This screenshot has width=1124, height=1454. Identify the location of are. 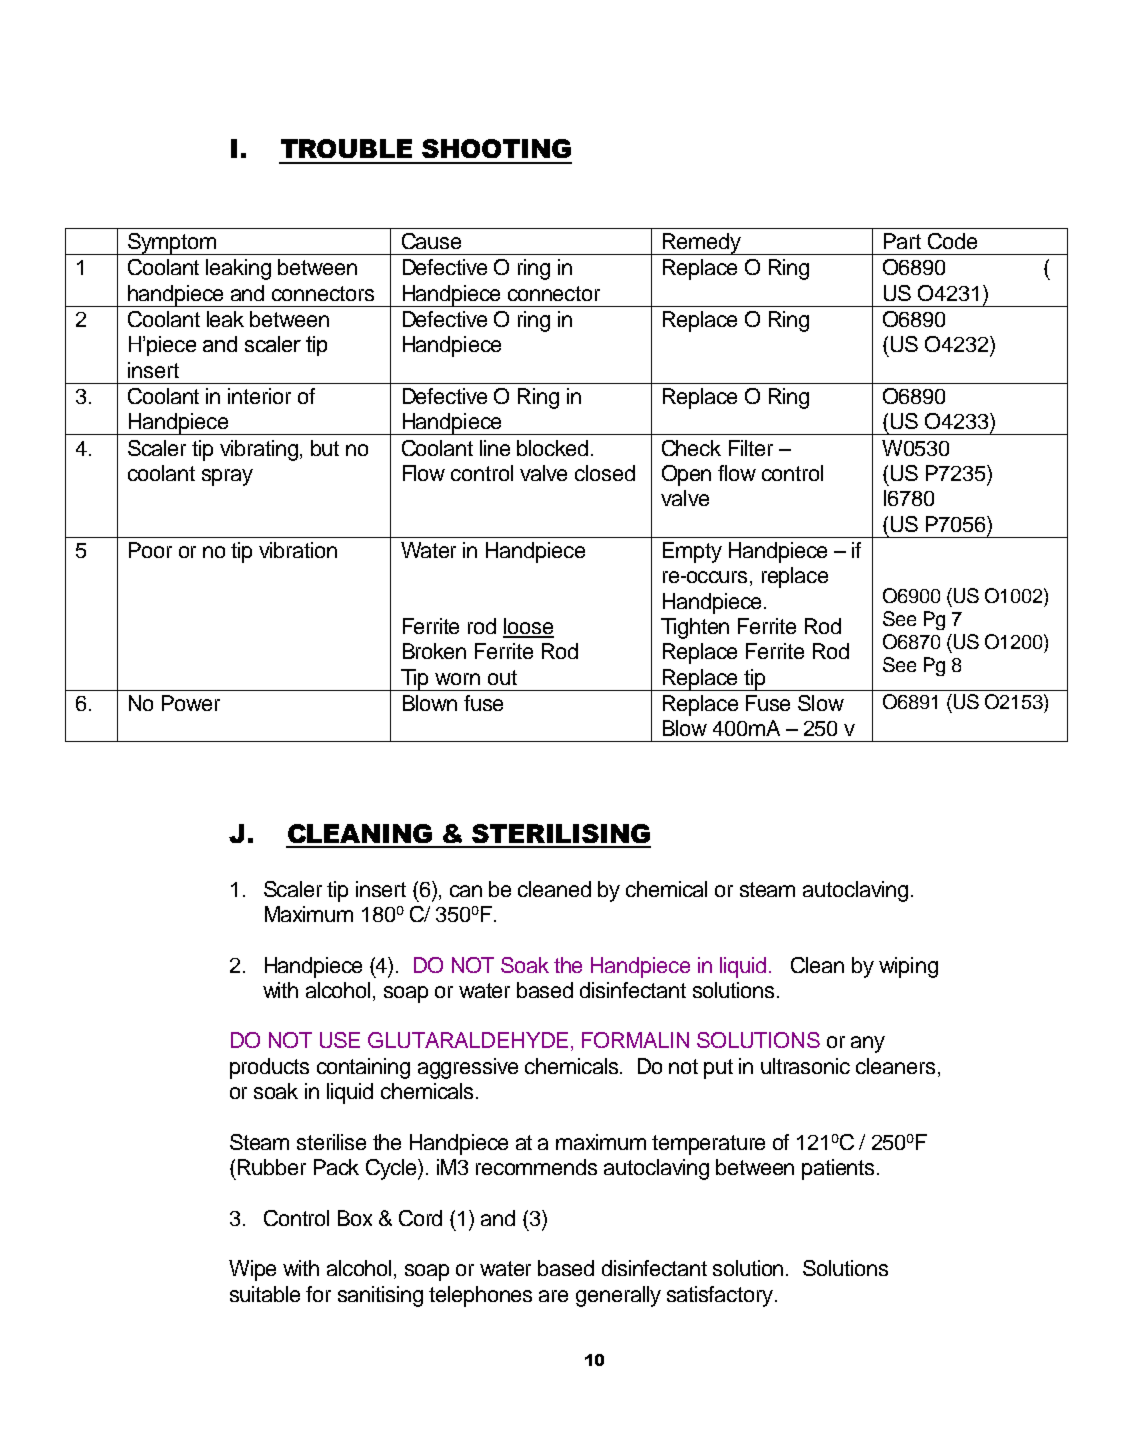
(553, 1296).
